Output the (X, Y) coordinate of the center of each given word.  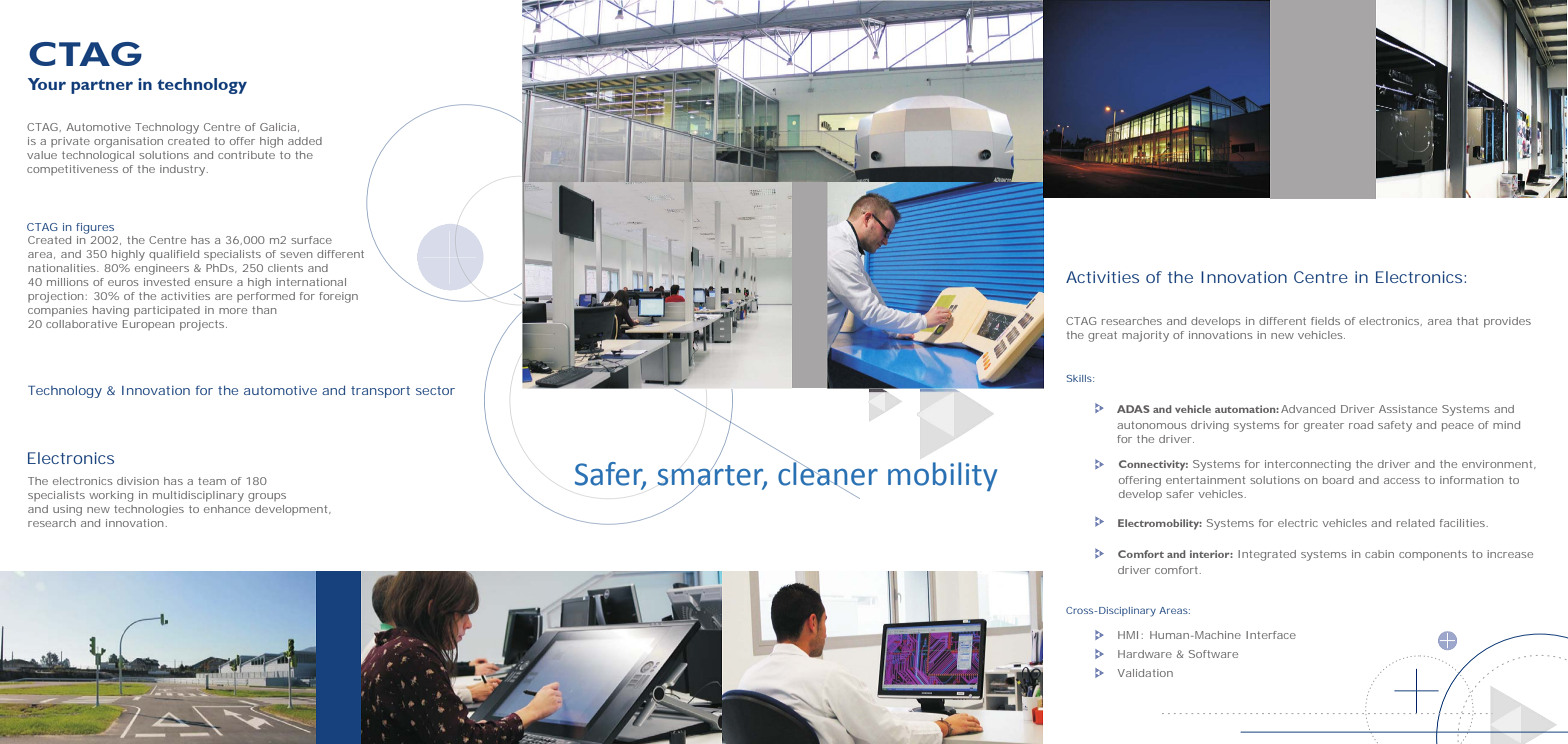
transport (380, 392)
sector (435, 390)
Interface (1271, 635)
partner (102, 86)
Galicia (278, 127)
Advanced (1308, 409)
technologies (149, 510)
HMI (1128, 635)
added (305, 141)
